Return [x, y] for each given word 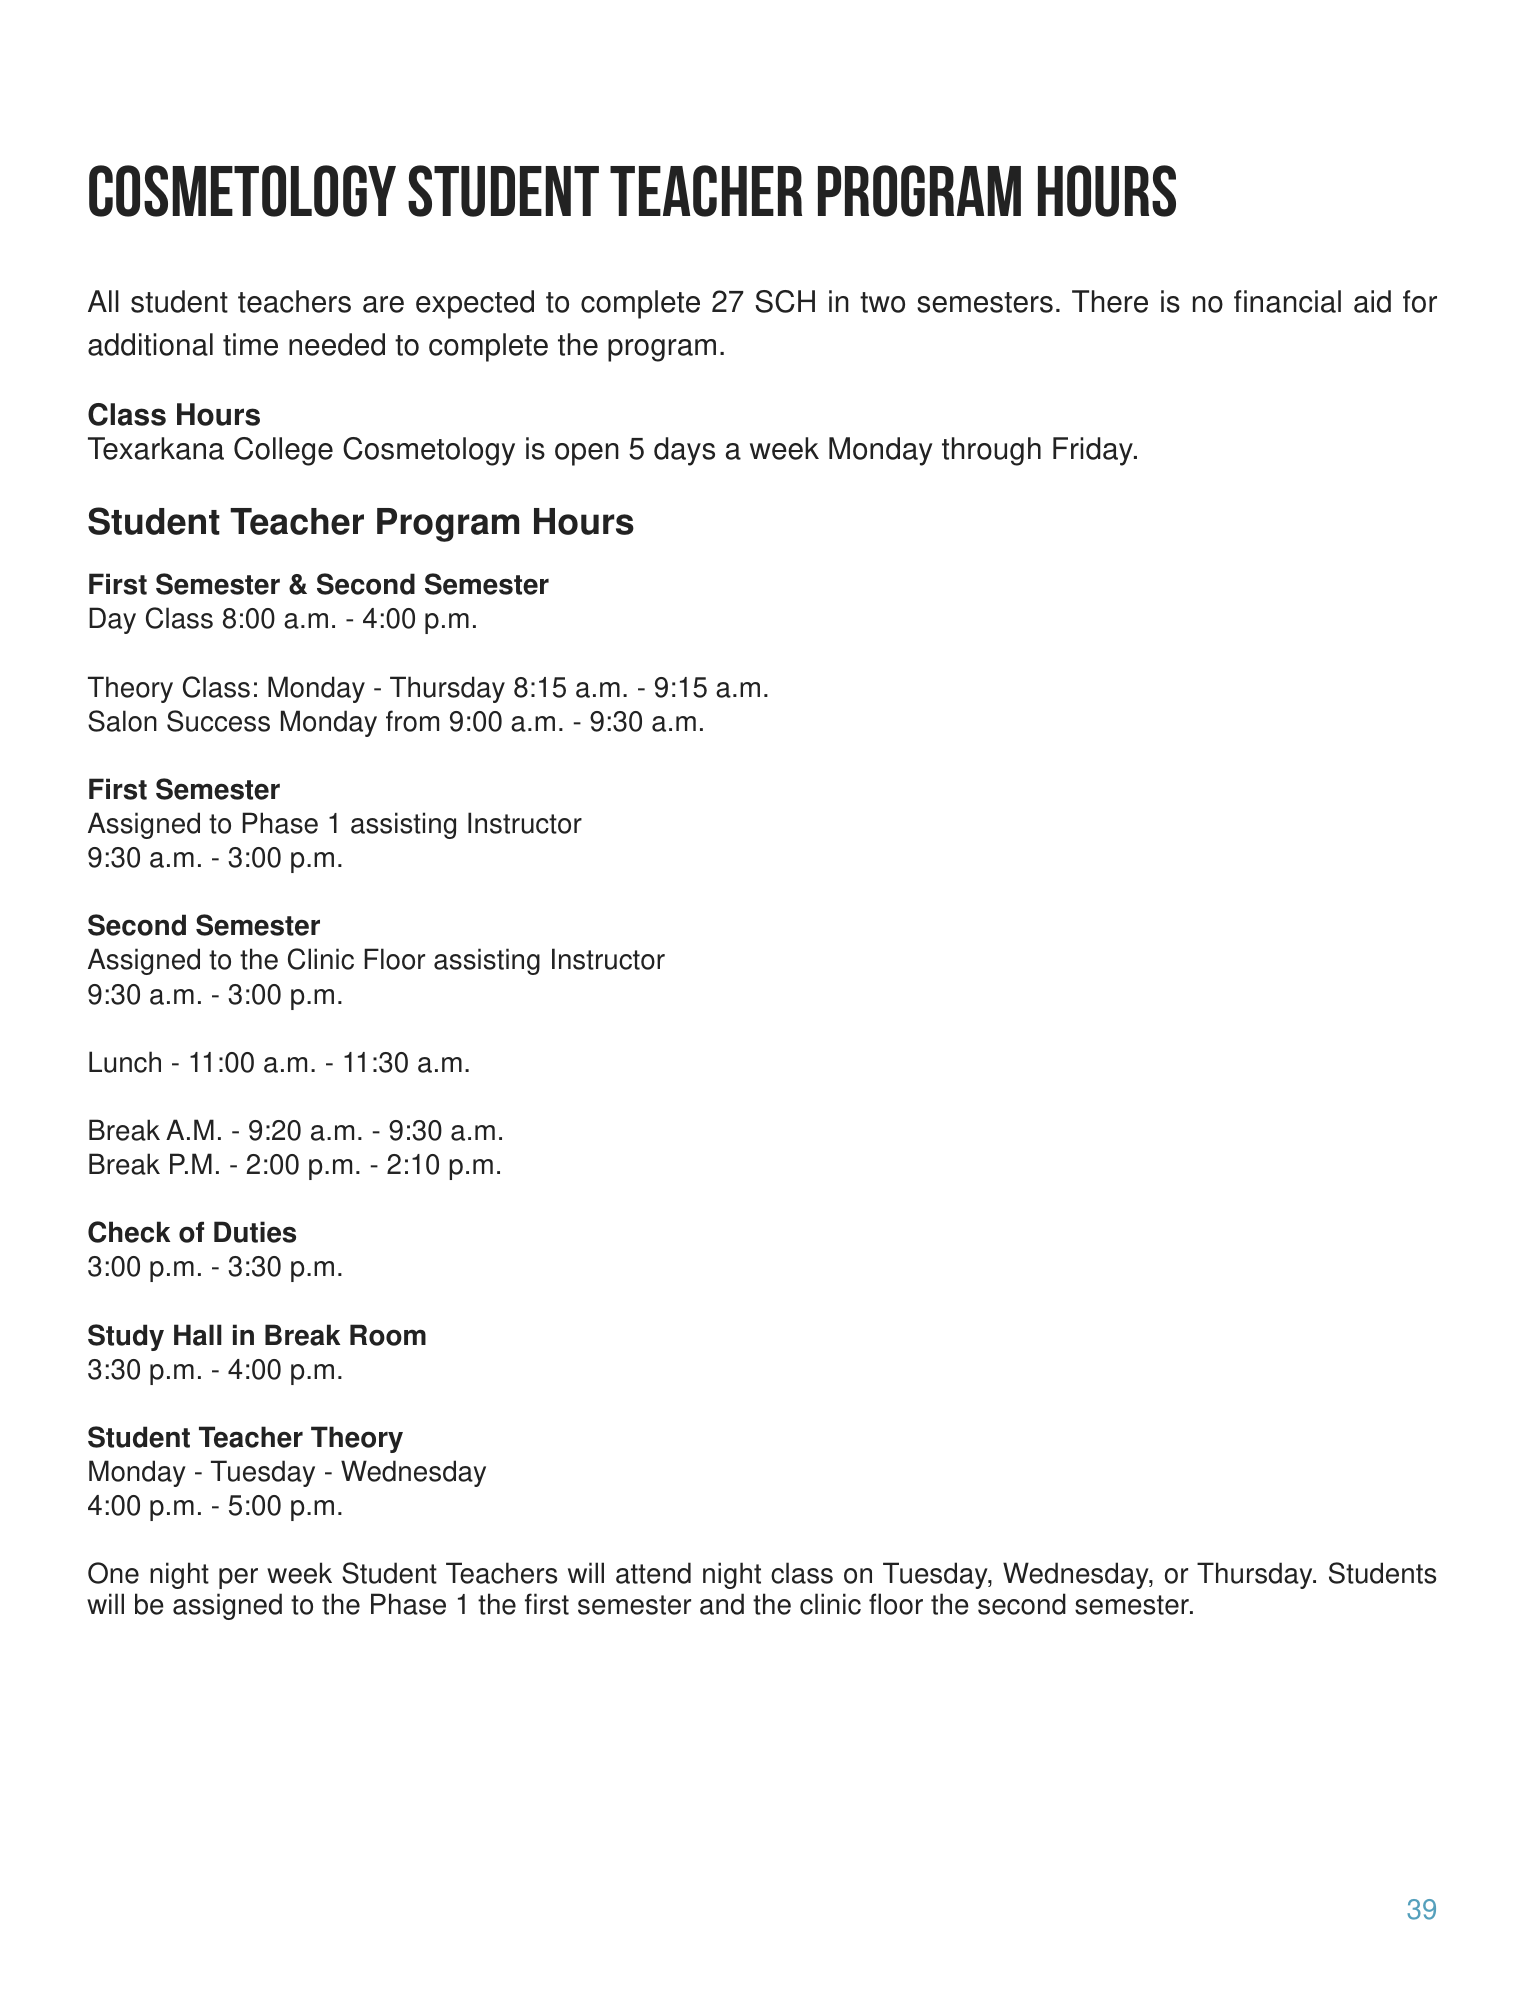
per [238, 1578]
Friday [1094, 451]
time [250, 344]
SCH [785, 301]
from [412, 721]
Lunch [125, 1062]
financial [1287, 301]
